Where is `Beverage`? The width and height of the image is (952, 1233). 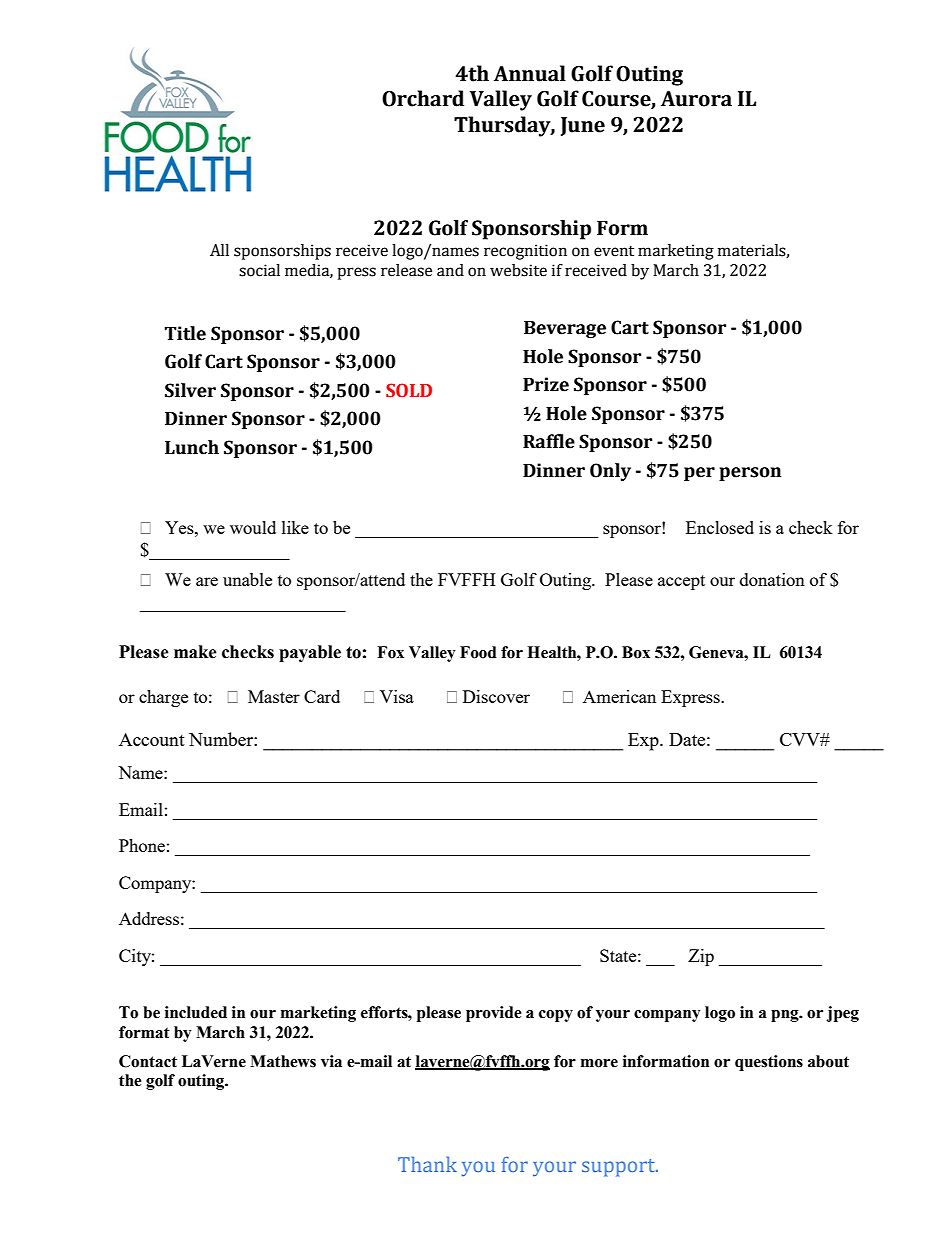 Beverage is located at coordinates (565, 329).
